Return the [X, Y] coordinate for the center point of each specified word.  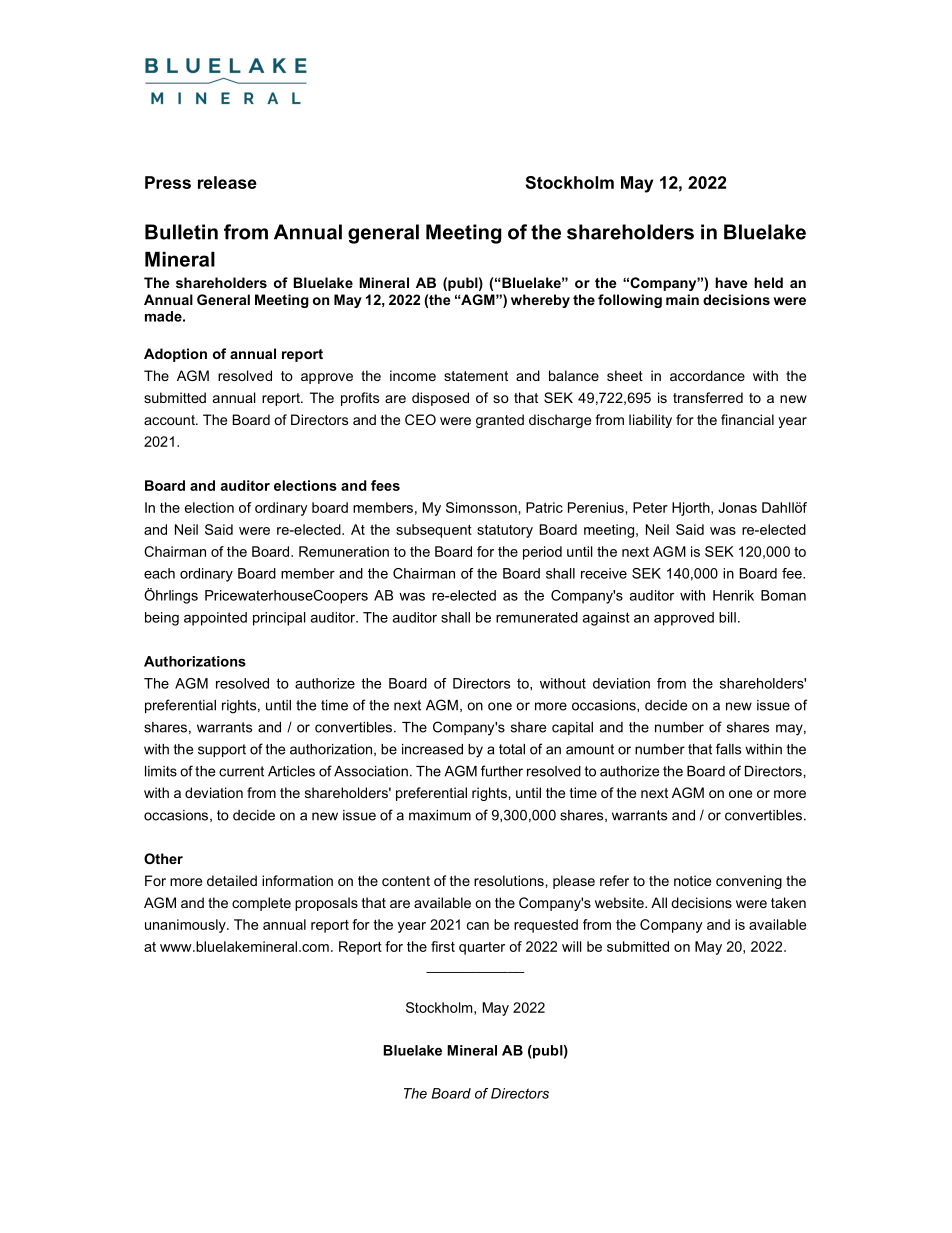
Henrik [733, 595]
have [731, 282]
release [227, 182]
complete [261, 904]
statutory [505, 531]
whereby [540, 301]
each [159, 573]
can [478, 926]
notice [692, 880]
